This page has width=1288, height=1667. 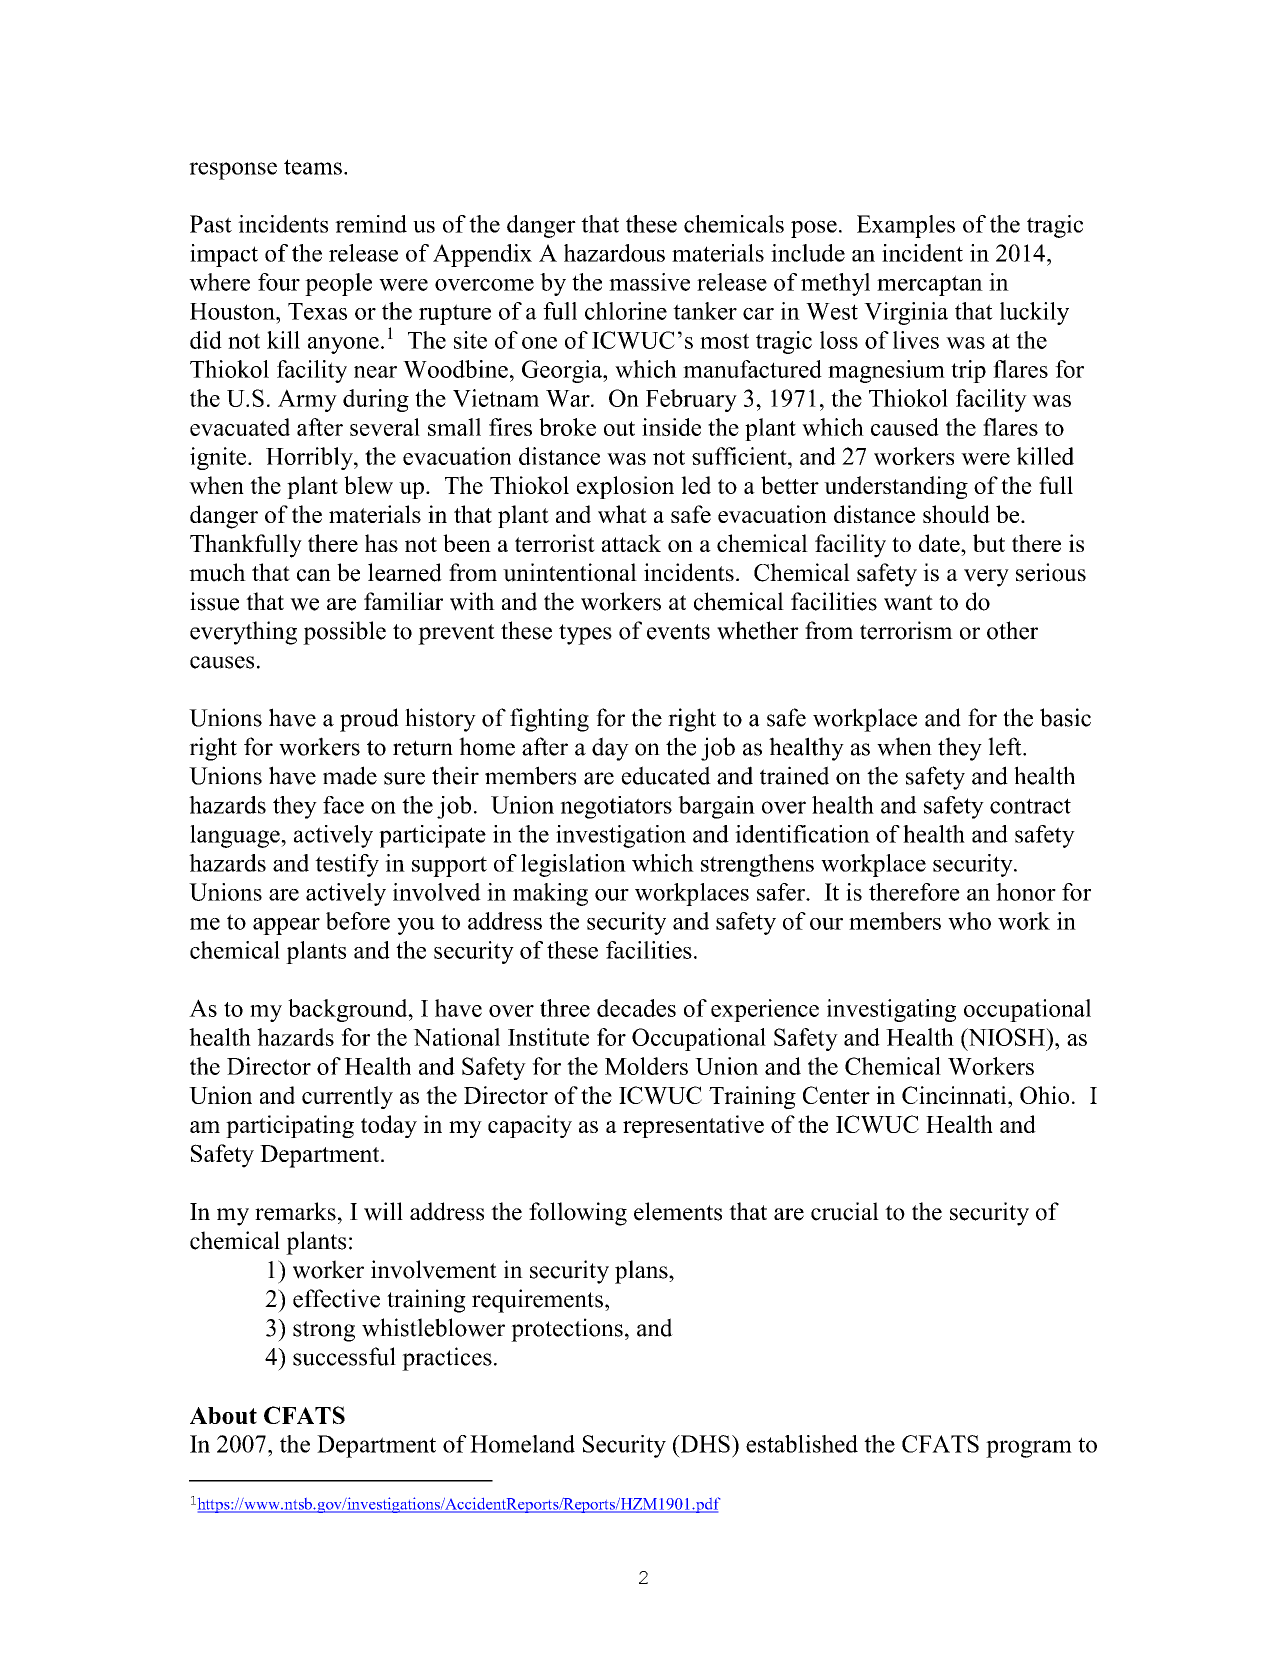 What do you see at coordinates (313, 167) in the page?
I see `teams` at bounding box center [313, 167].
